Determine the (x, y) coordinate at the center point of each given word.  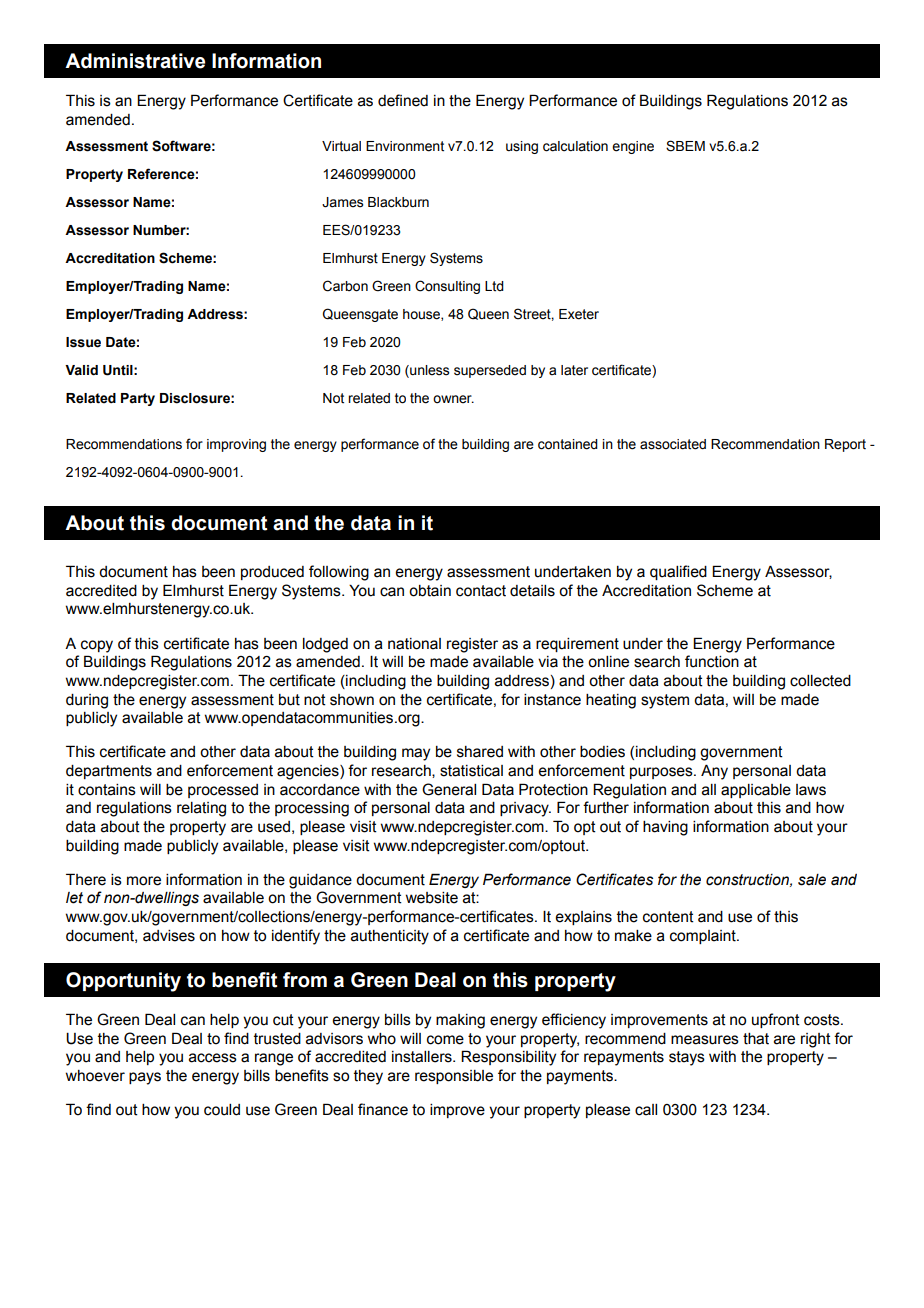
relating (201, 809)
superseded (490, 371)
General (449, 789)
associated (673, 444)
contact (481, 591)
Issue (83, 342)
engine (633, 147)
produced (272, 573)
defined (403, 100)
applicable (756, 791)
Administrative (135, 61)
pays (145, 1078)
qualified (678, 572)
